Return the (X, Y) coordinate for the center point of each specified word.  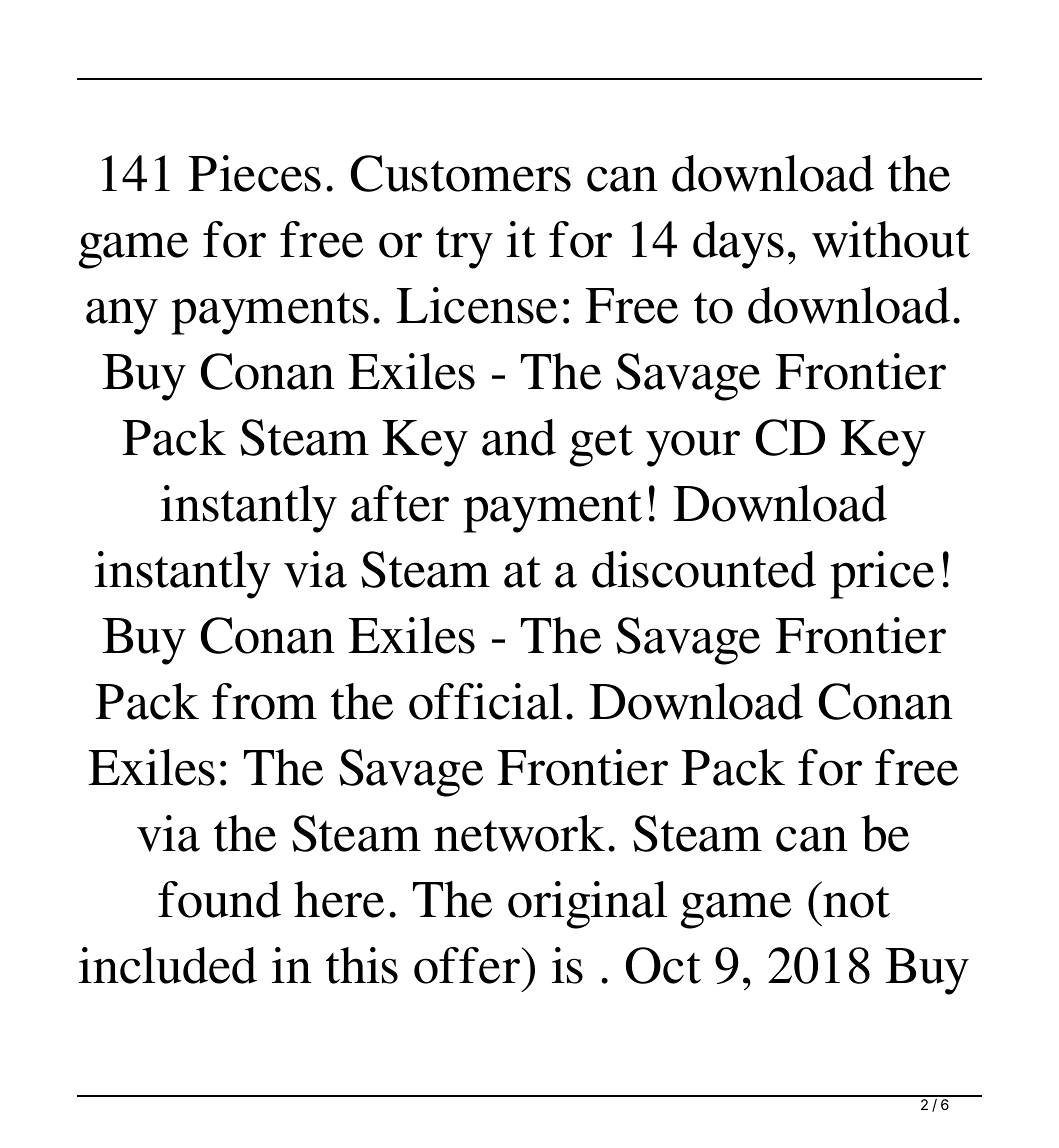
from (264, 701)
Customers (461, 173)
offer (468, 965)
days (738, 245)
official (485, 701)
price (882, 575)
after (400, 503)
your (693, 448)
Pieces (254, 173)
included (168, 965)
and (519, 437)
